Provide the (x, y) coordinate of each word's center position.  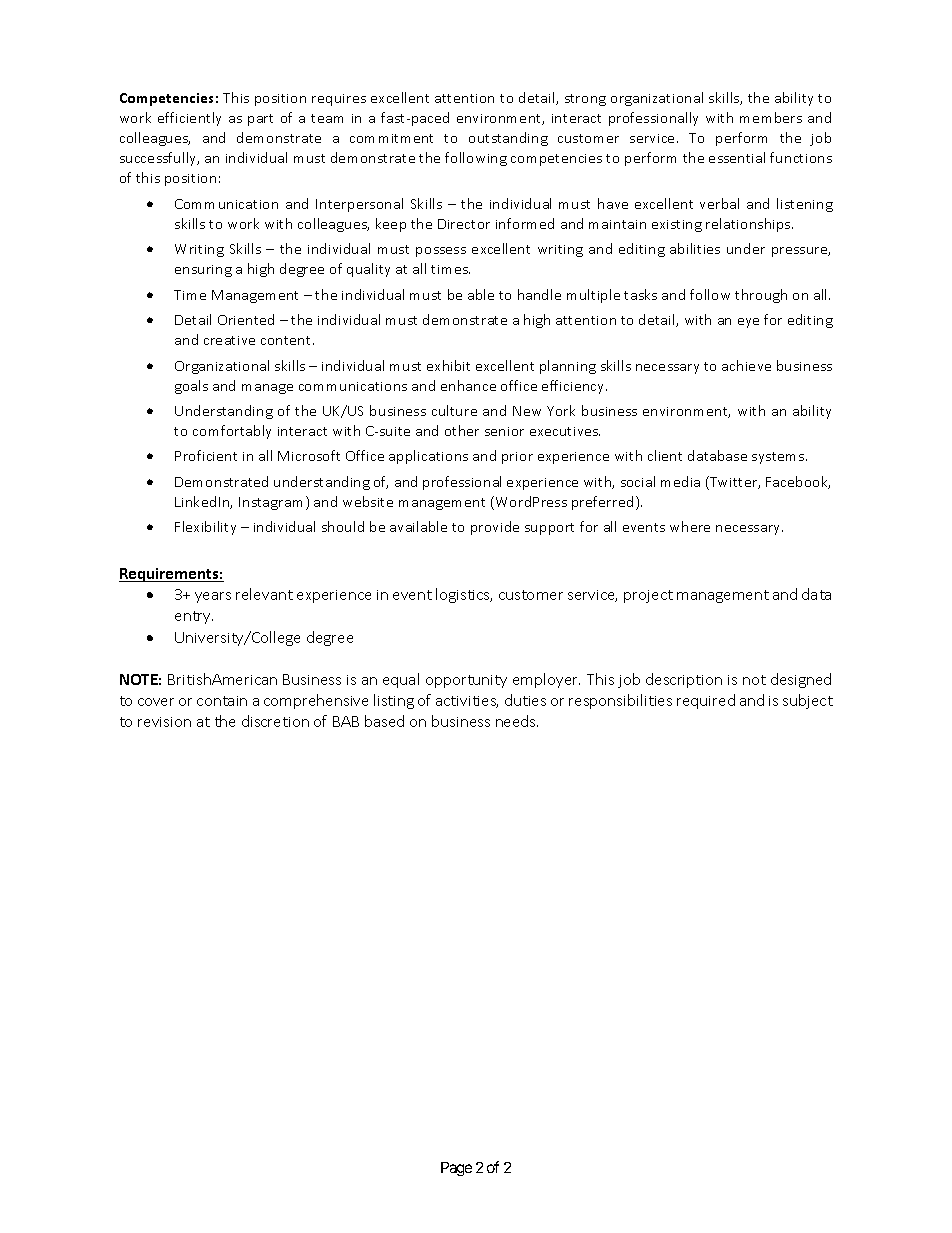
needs (517, 721)
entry (194, 617)
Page (456, 1169)
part (260, 120)
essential (737, 157)
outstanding (508, 139)
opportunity (466, 681)
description (684, 680)
